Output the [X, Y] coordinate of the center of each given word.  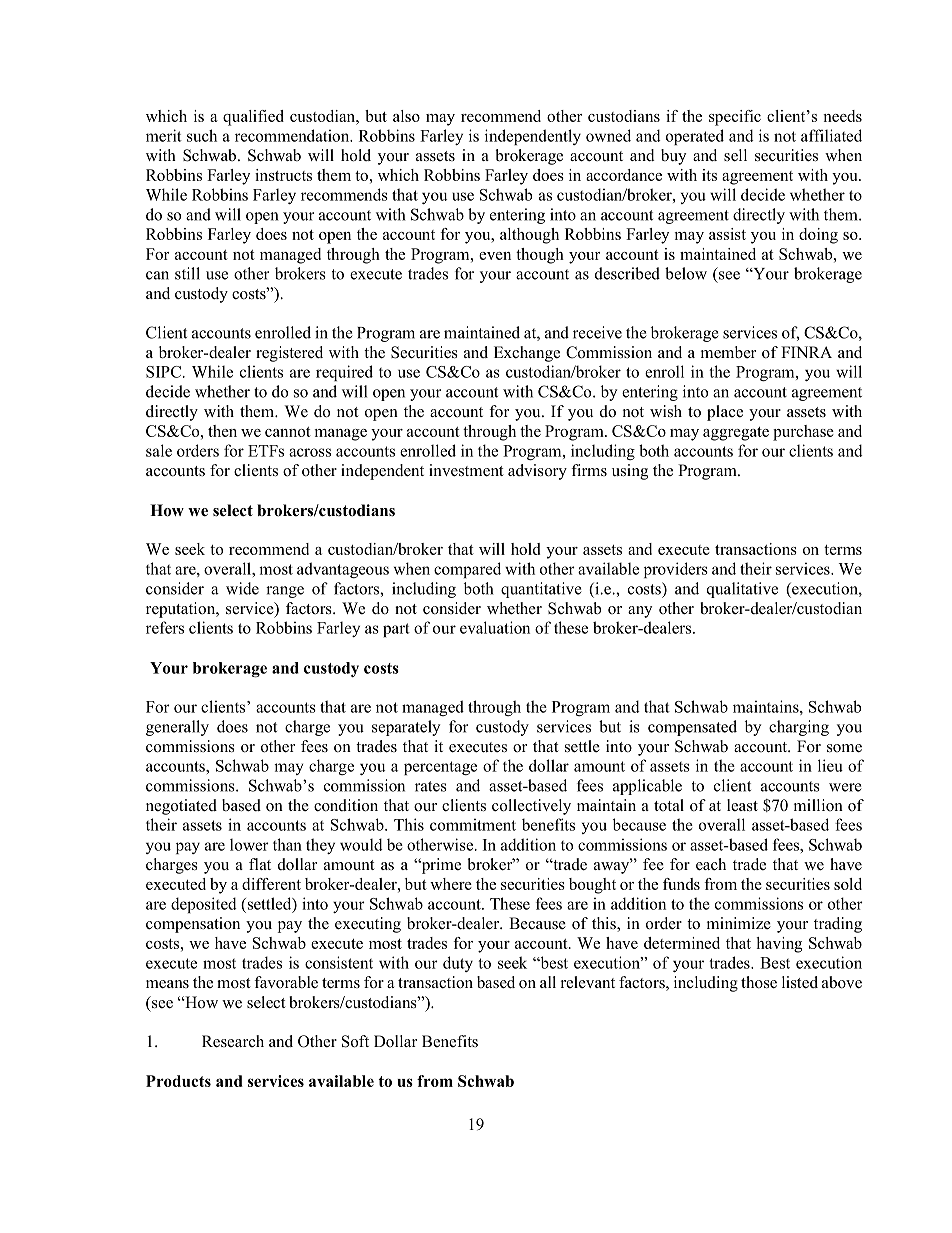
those [759, 982]
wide [242, 588]
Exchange [527, 354]
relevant [588, 982]
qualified [253, 118]
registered [289, 354]
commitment [473, 825]
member [728, 352]
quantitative [541, 590]
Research [233, 1041]
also [406, 116]
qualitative [742, 590]
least [742, 805]
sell [735, 155]
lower [249, 845]
